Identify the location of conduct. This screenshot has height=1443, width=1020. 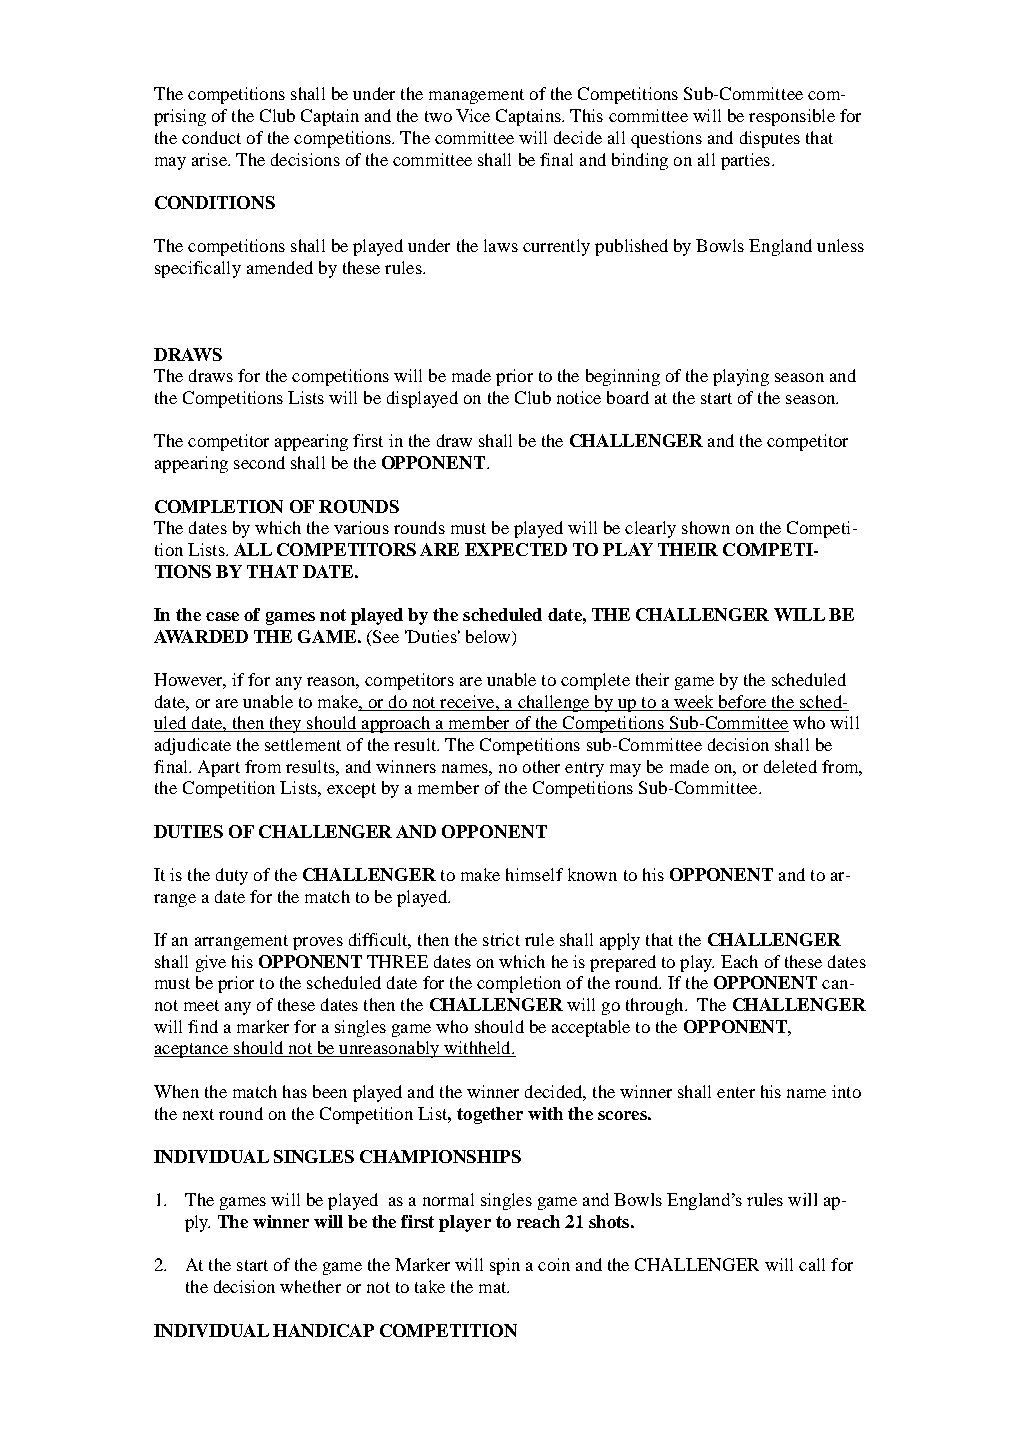
(211, 137).
